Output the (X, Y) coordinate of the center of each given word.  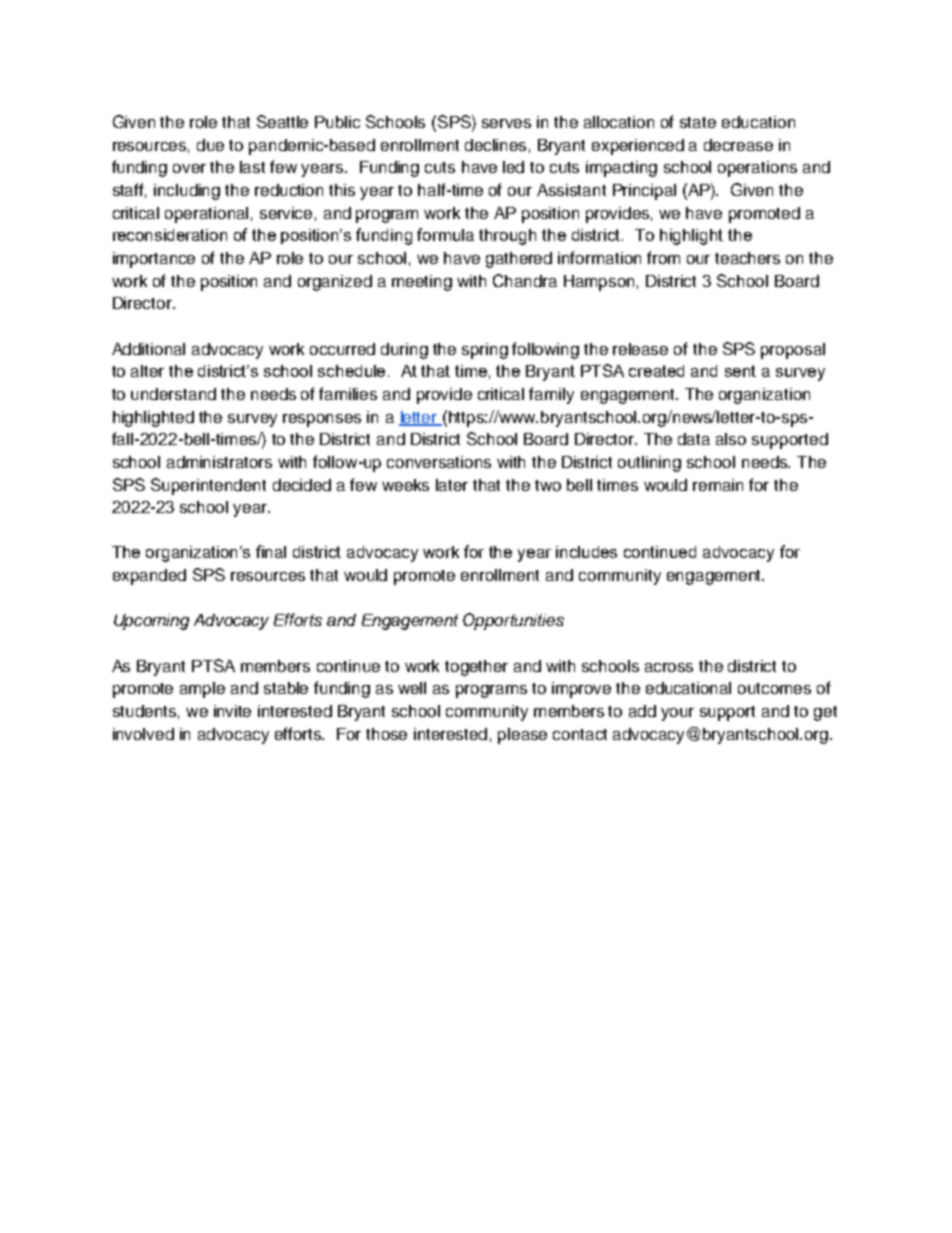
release (640, 349)
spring (485, 351)
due (210, 145)
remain (718, 485)
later (452, 485)
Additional (148, 349)
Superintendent (208, 486)
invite (232, 711)
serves (506, 123)
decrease (738, 145)
